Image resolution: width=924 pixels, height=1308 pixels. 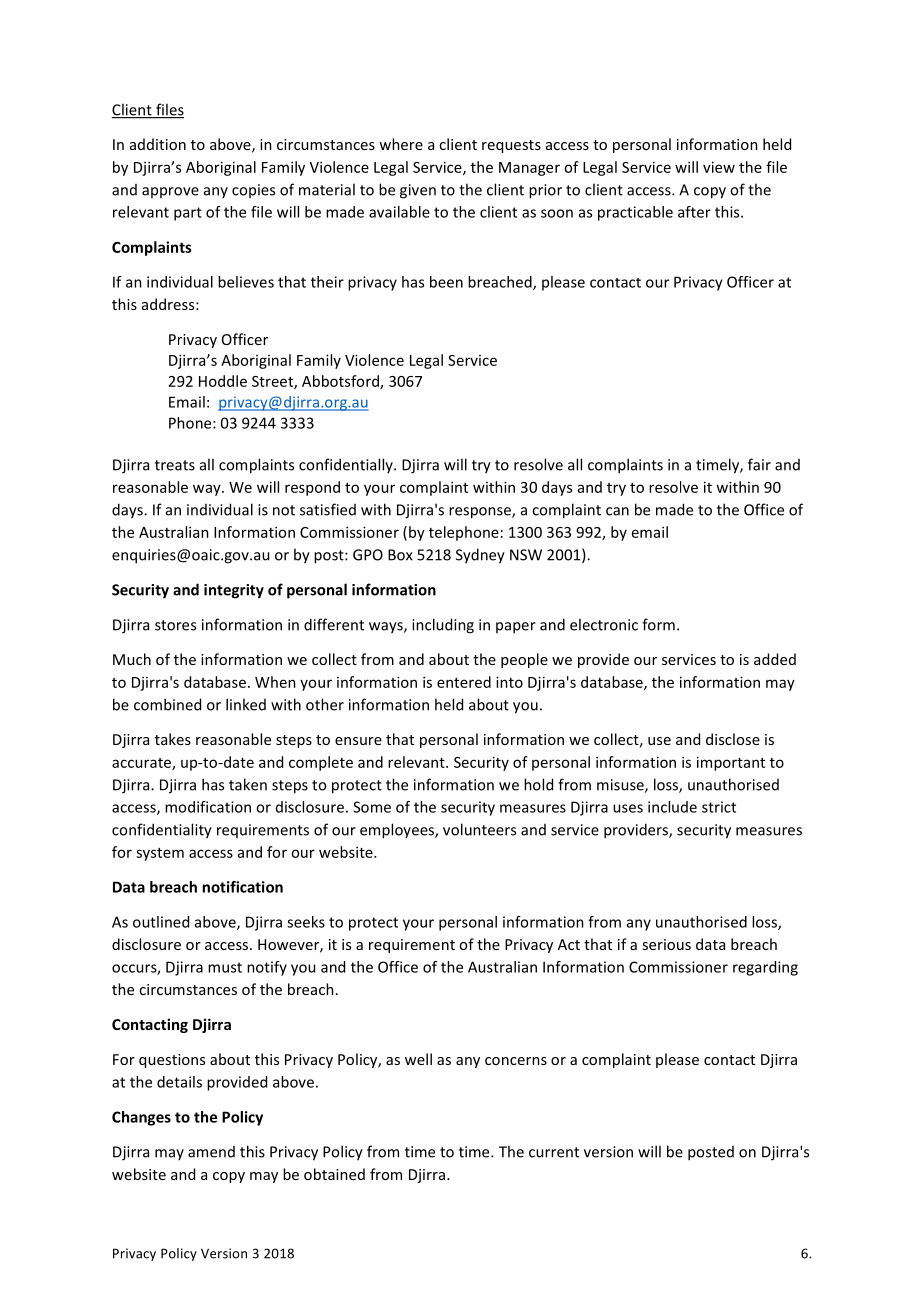 What do you see at coordinates (481, 513) in the screenshot?
I see `response` at bounding box center [481, 513].
